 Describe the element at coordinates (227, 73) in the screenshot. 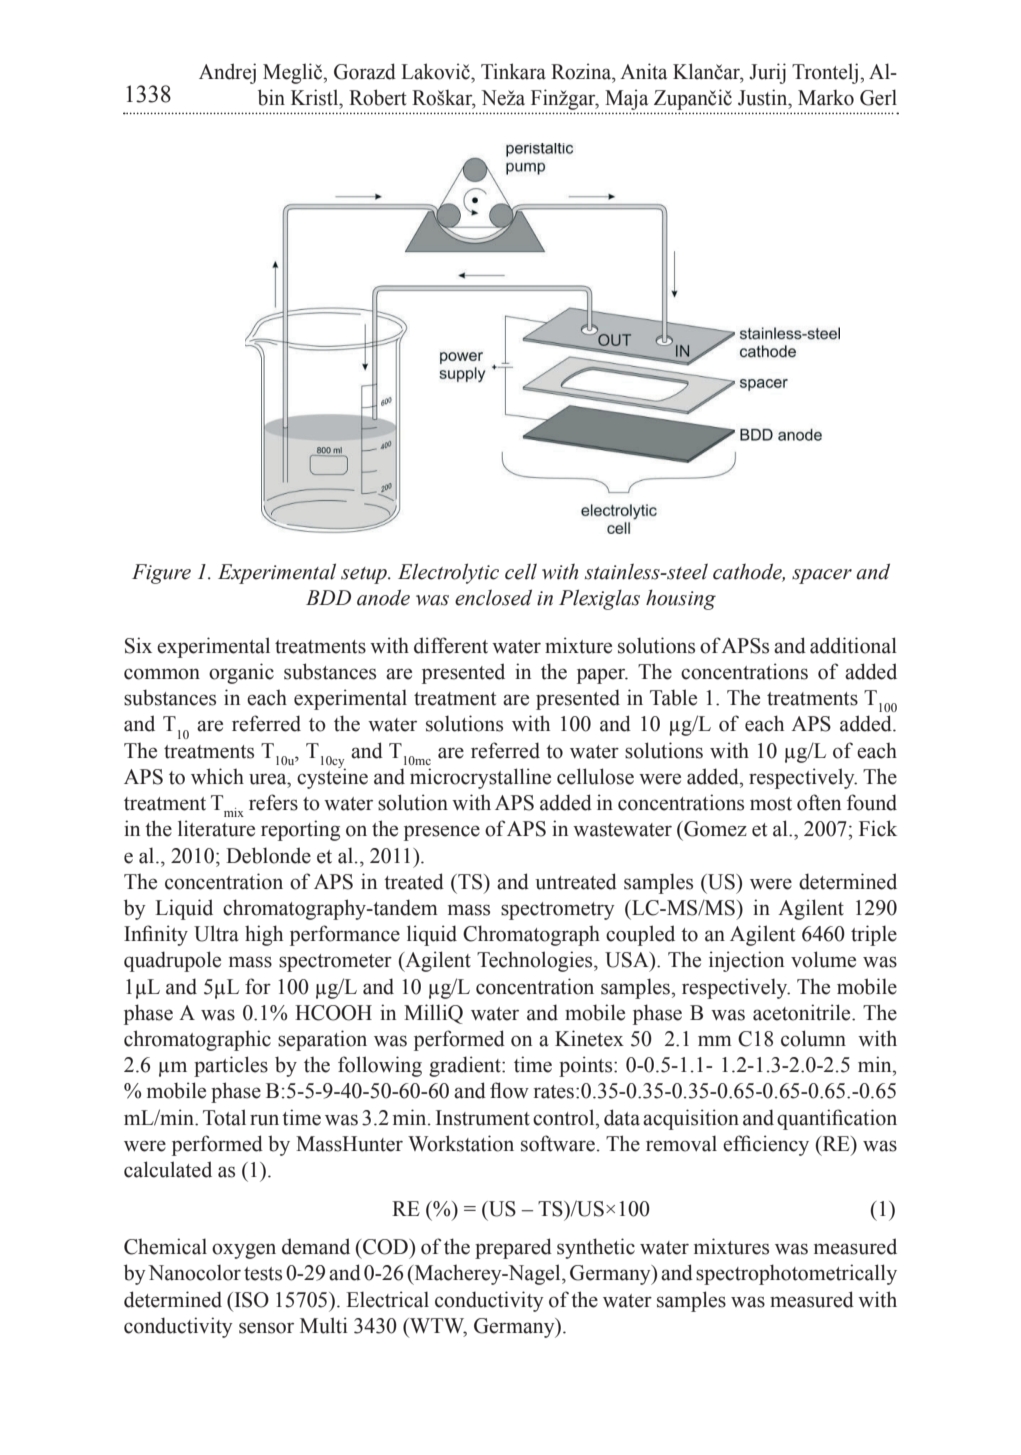

I see `Andrej` at that location.
